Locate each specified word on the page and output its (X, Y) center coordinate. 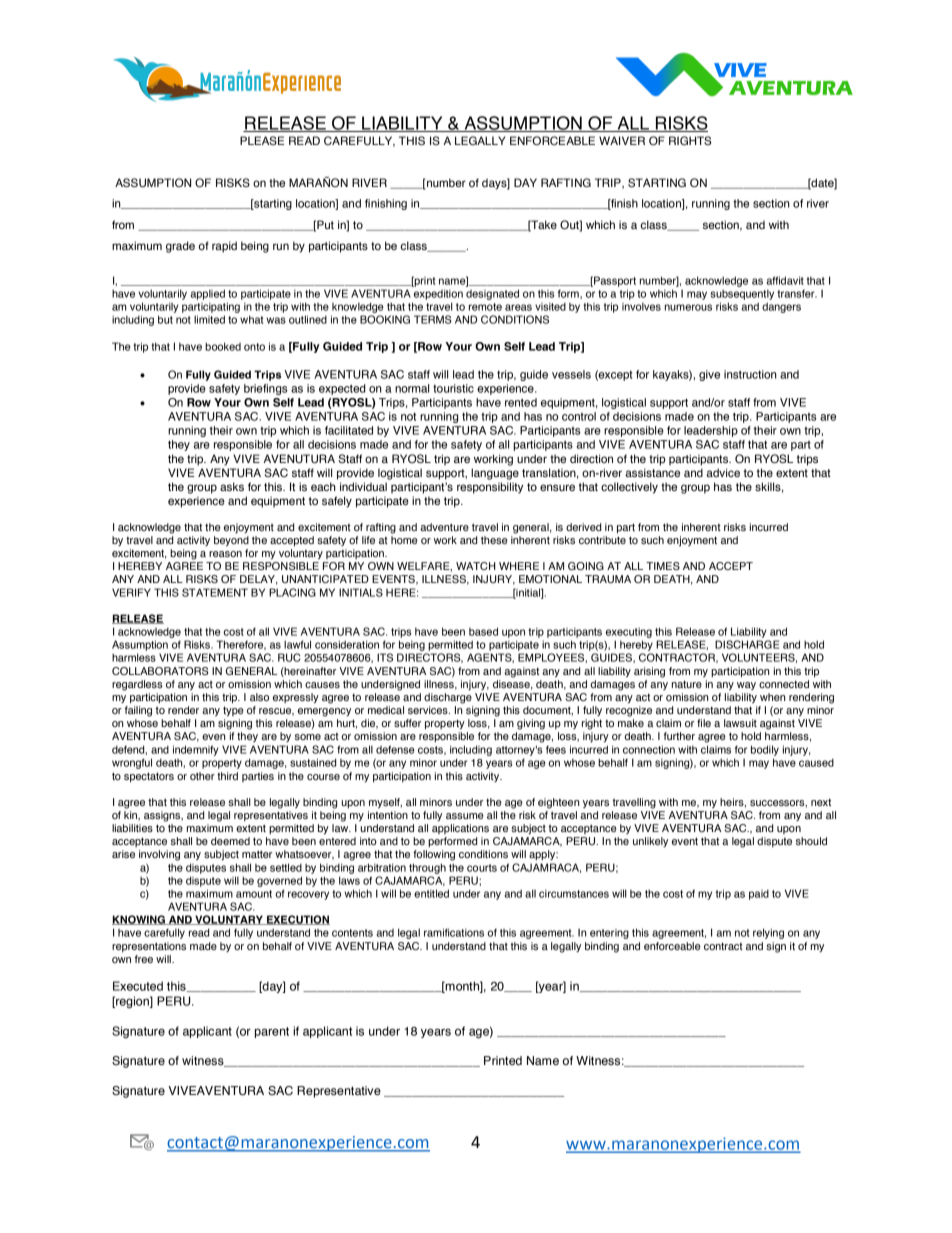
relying (768, 933)
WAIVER (622, 140)
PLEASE (262, 140)
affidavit (785, 280)
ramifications (454, 932)
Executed (138, 986)
